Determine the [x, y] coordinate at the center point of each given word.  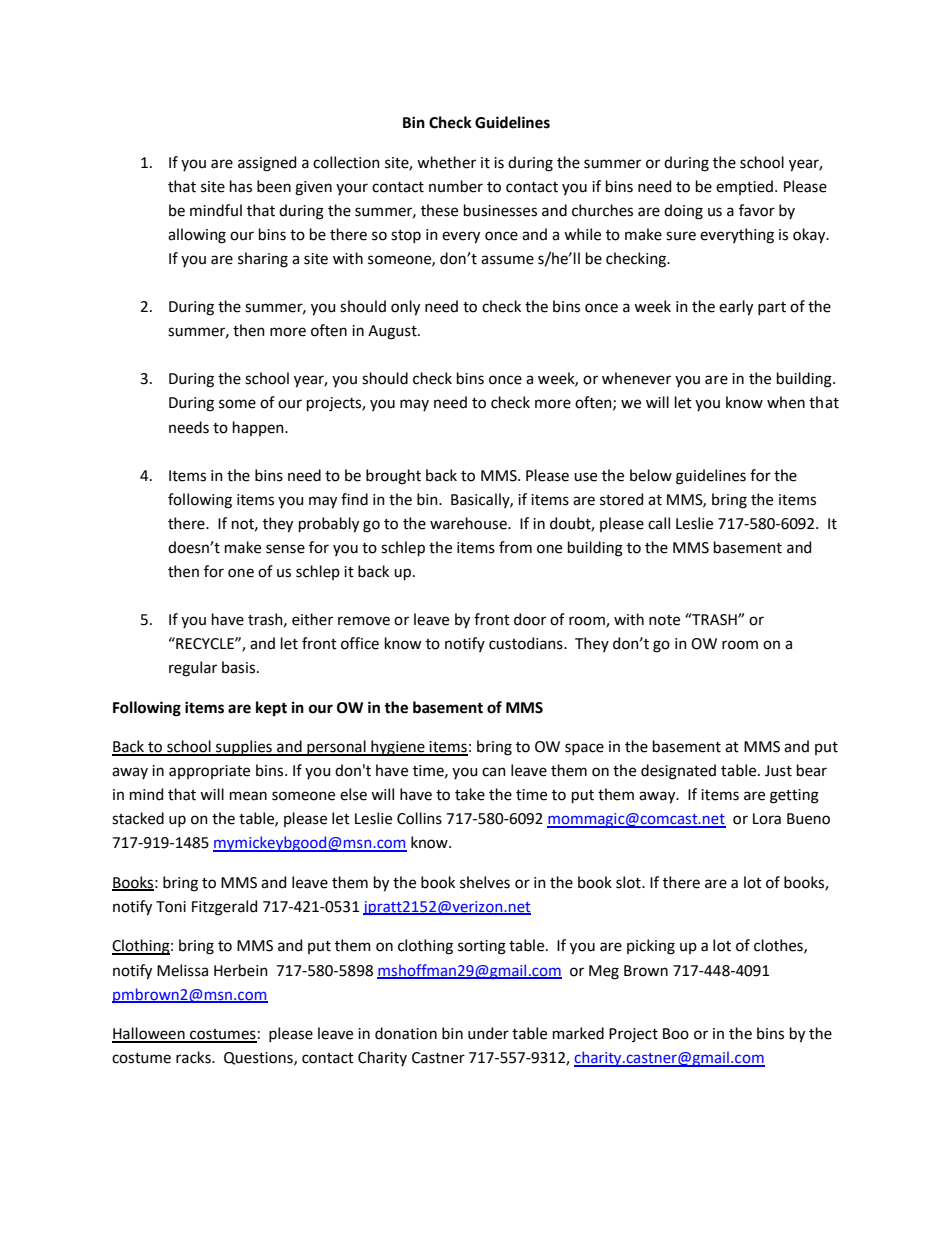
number [456, 186]
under [488, 1033]
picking [651, 947]
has [241, 186]
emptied [744, 187]
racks [194, 1057]
